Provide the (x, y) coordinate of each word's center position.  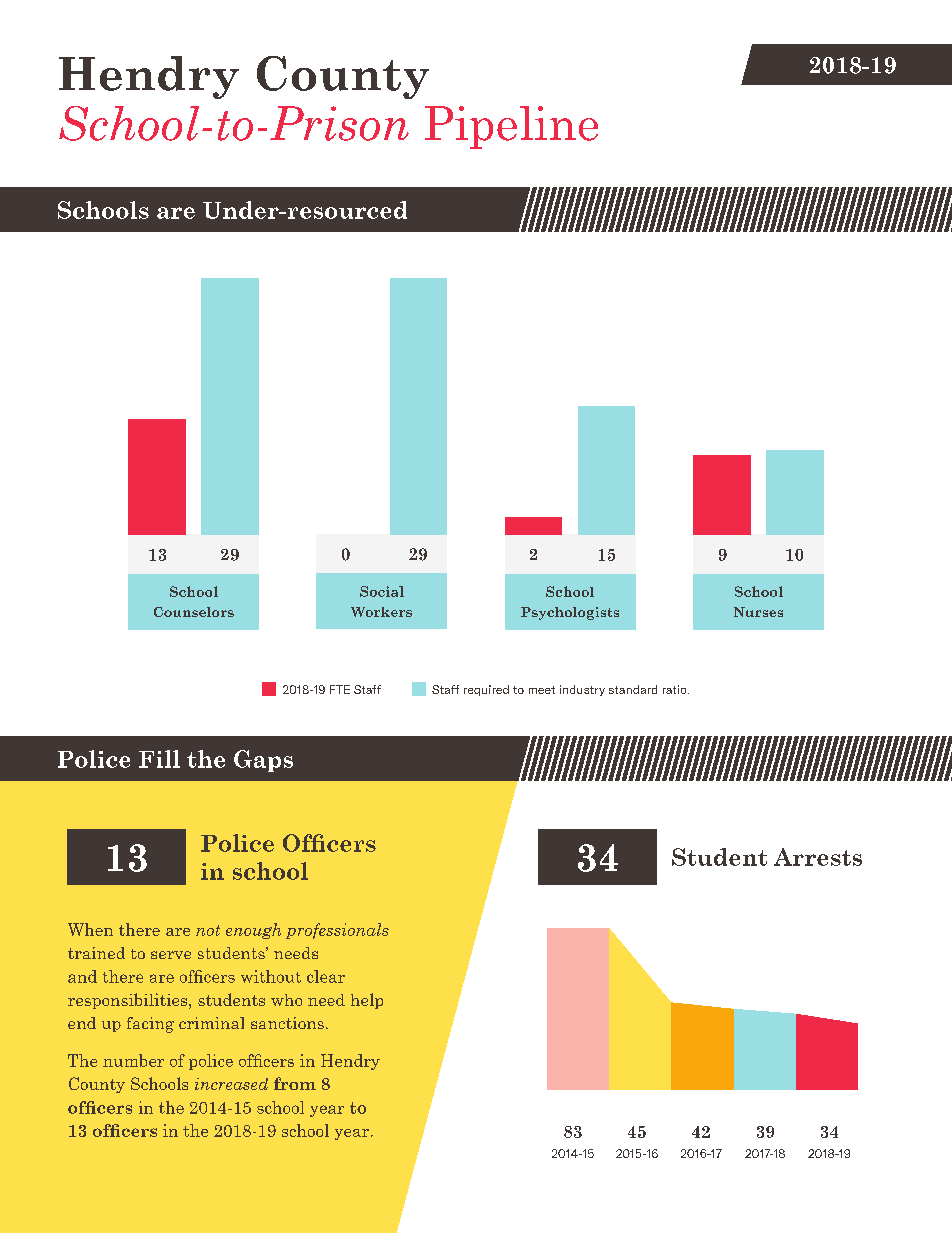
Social (382, 591)
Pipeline (511, 127)
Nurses (758, 612)
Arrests (818, 857)
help (367, 1001)
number (133, 1060)
